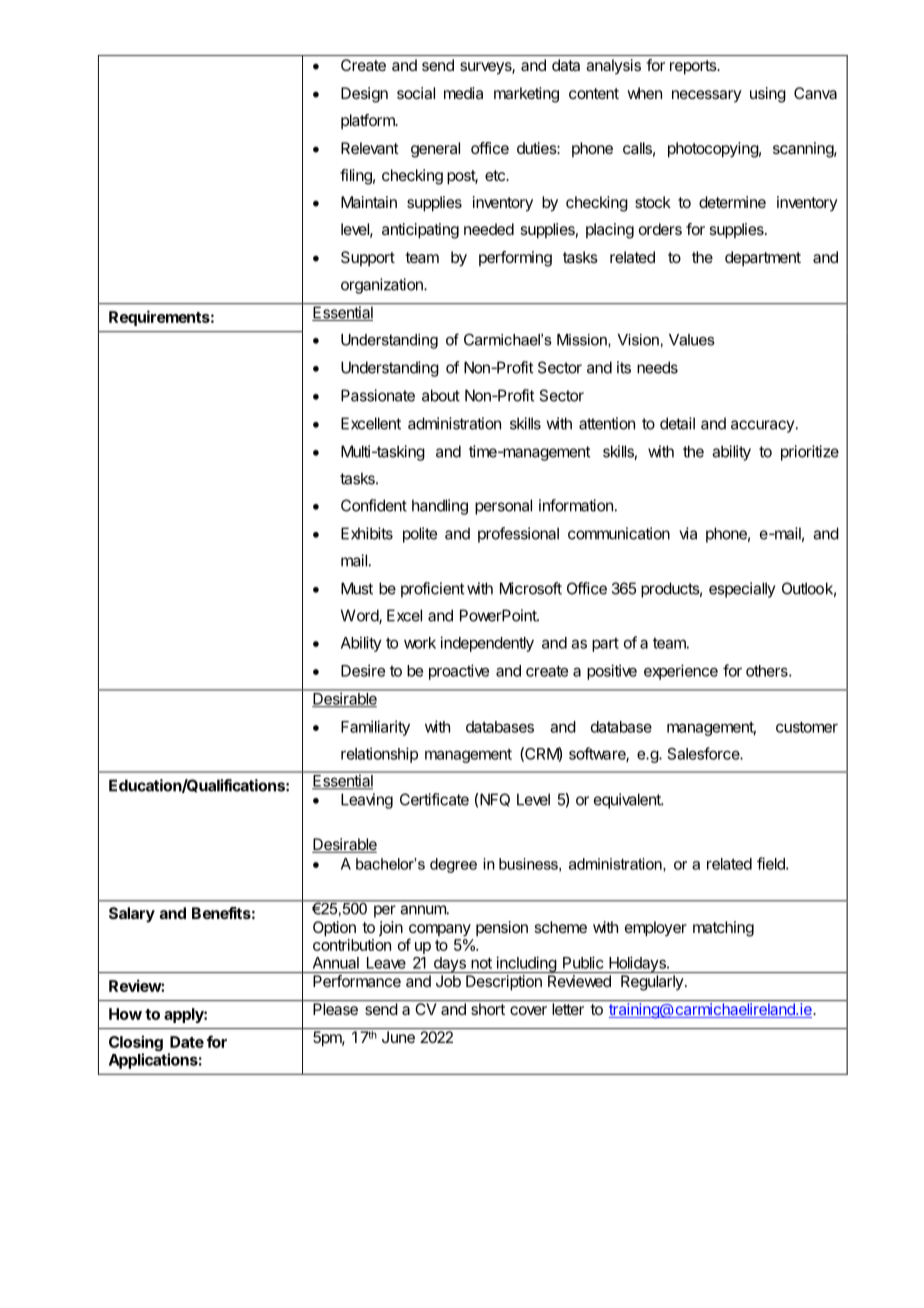  I want to click on proactive, so click(459, 672).
